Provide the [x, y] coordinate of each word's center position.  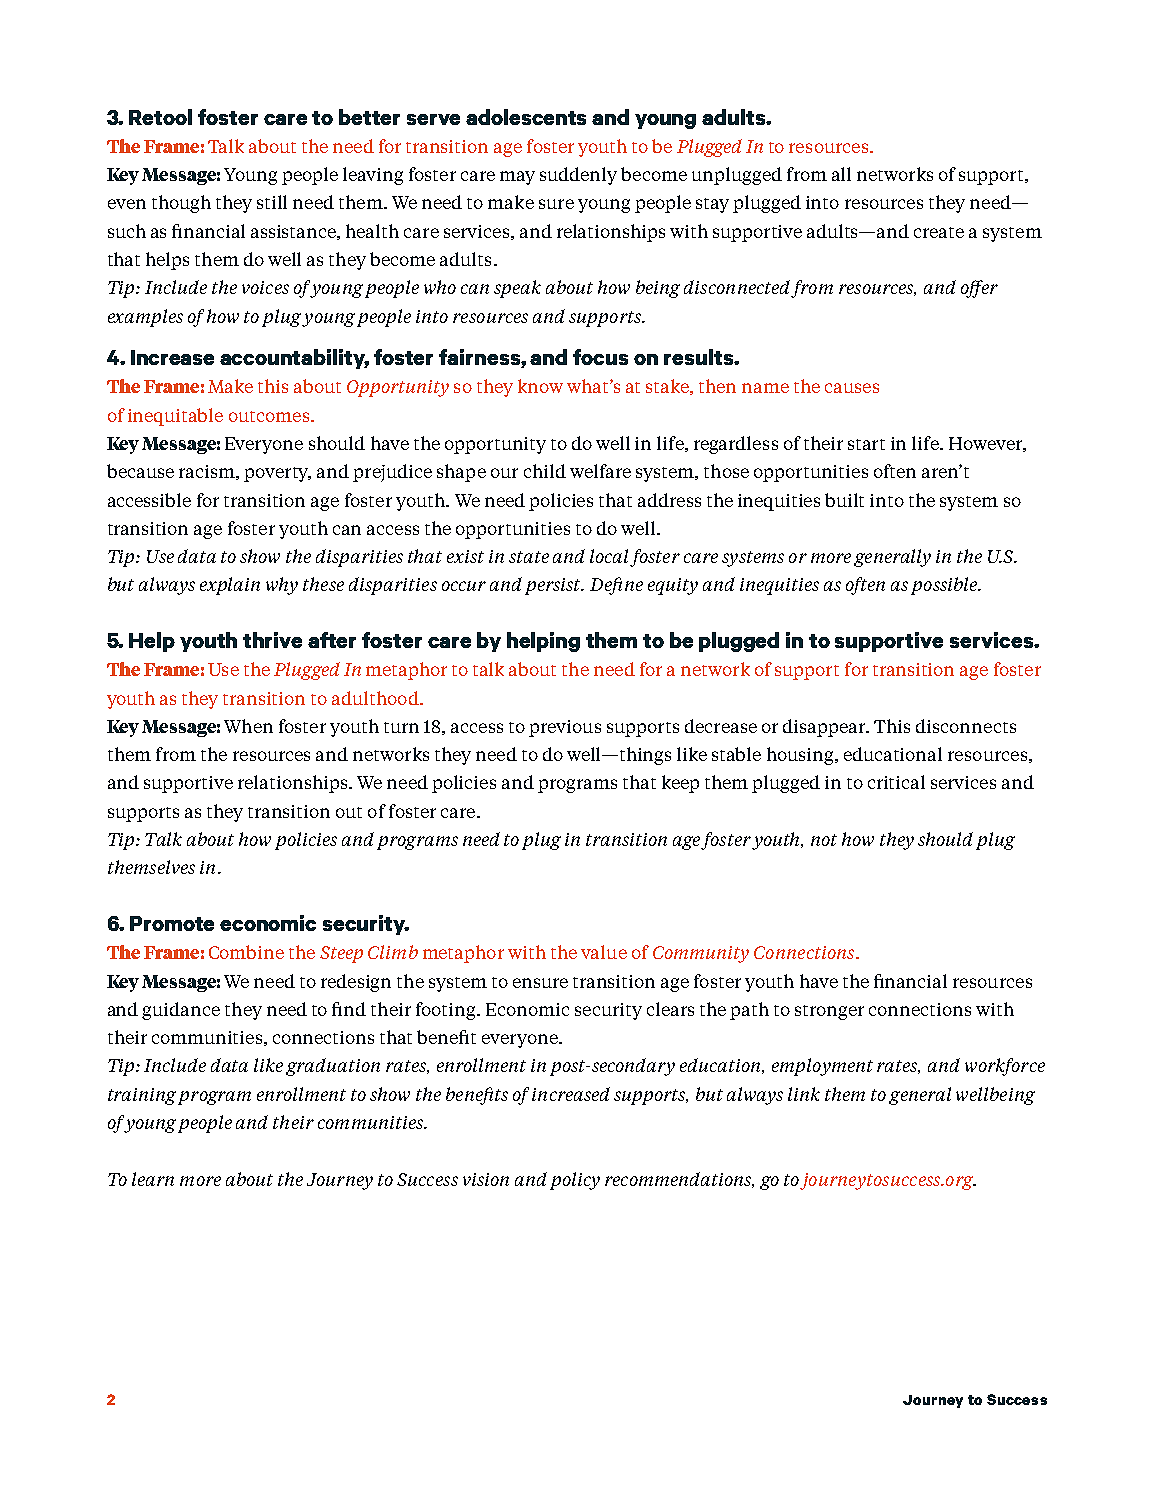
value [604, 952]
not [824, 840]
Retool [160, 117]
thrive [272, 640]
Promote [172, 923]
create [939, 232]
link [804, 1094]
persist [554, 586]
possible [945, 586]
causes [852, 388]
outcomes [270, 416]
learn [153, 1179]
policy [575, 1181]
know [540, 386]
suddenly [578, 176]
